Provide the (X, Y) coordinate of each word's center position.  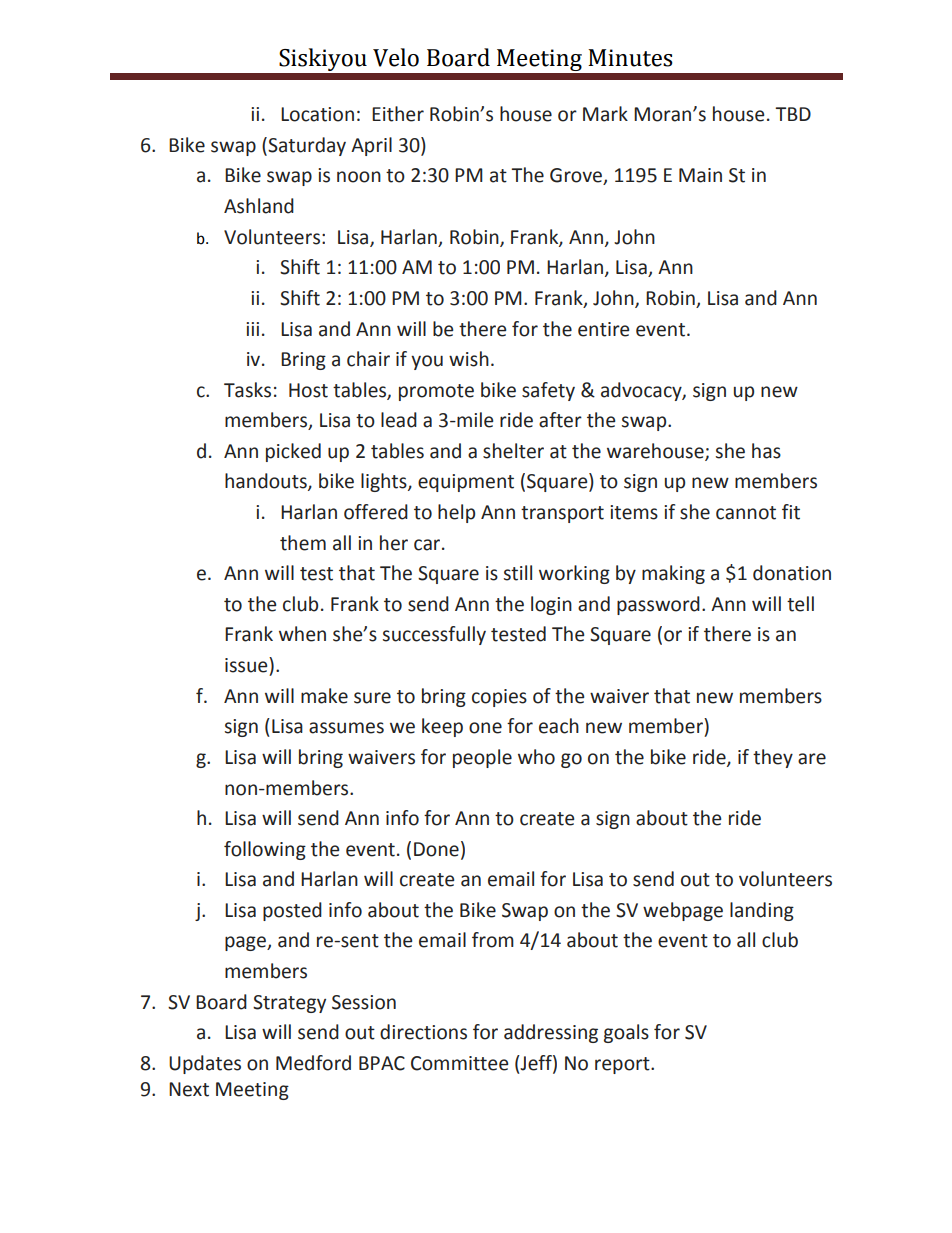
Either (398, 114)
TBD (793, 114)
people (482, 758)
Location (317, 114)
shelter (513, 451)
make (324, 696)
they (773, 758)
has (766, 451)
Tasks (247, 390)
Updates (205, 1064)
